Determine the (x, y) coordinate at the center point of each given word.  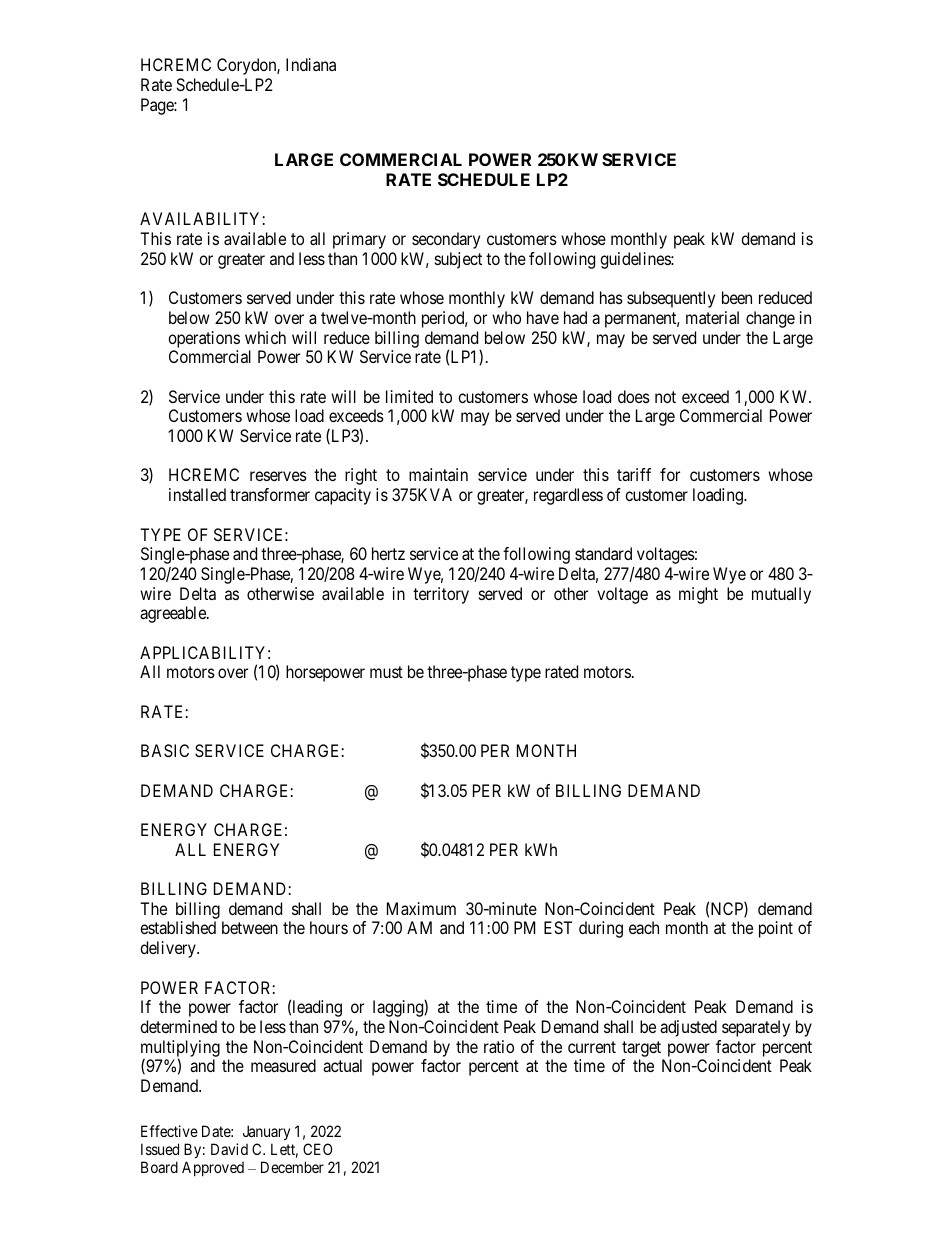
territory (441, 595)
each (644, 927)
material (712, 317)
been (737, 297)
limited (409, 396)
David (229, 1149)
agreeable (174, 614)
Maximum (421, 908)
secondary (446, 240)
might (698, 595)
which (265, 337)
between (250, 927)
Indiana (311, 64)
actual (342, 1065)
